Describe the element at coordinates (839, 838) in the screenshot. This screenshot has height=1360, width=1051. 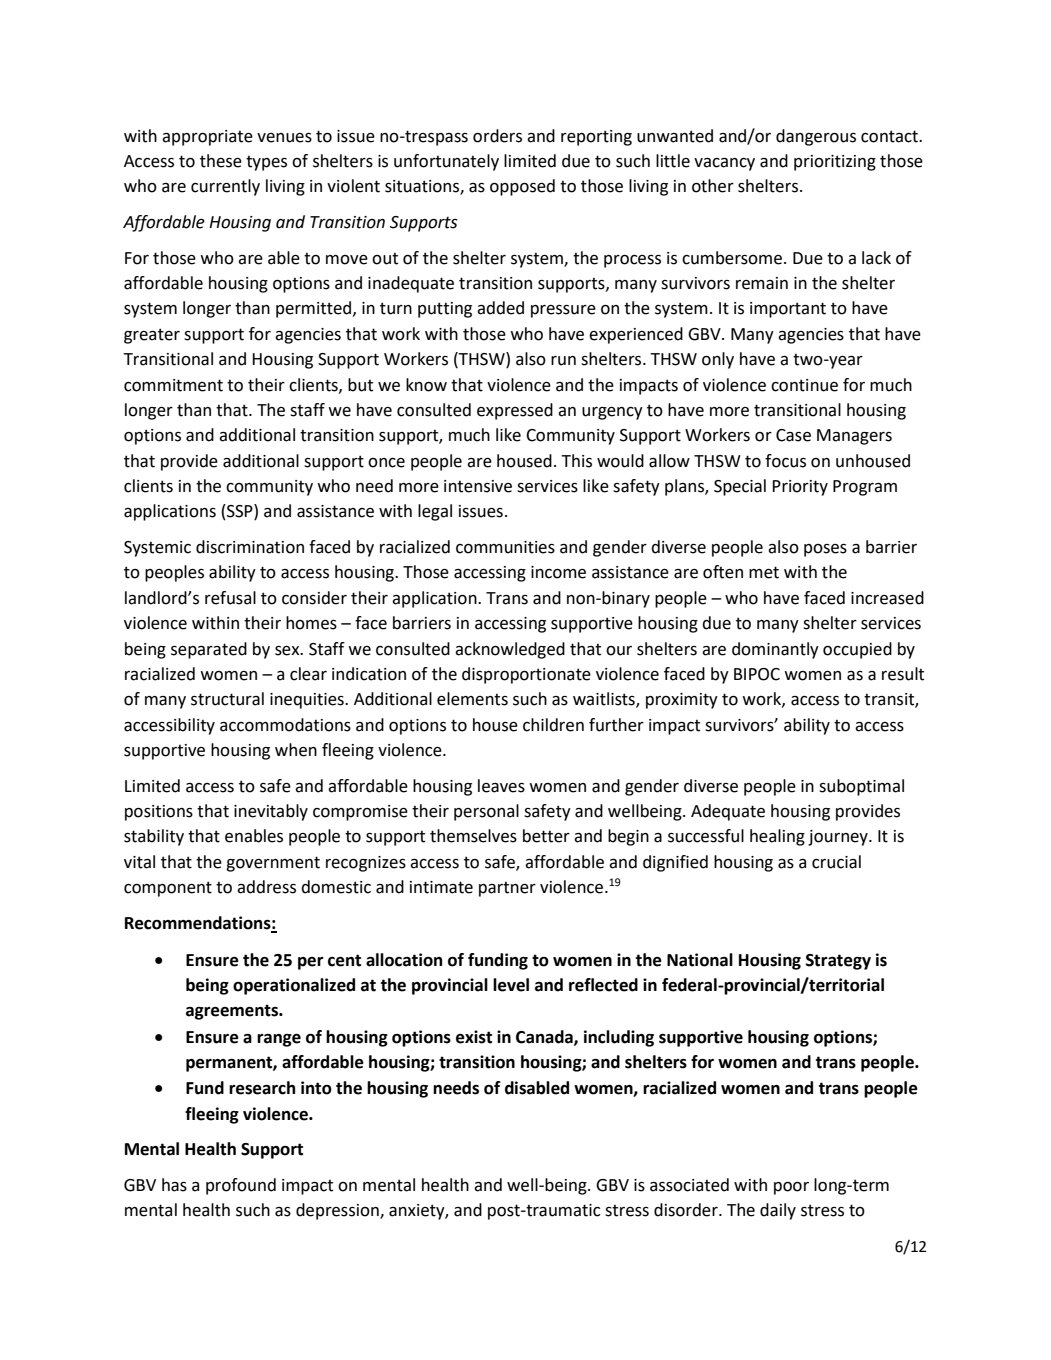
I see `journey` at that location.
